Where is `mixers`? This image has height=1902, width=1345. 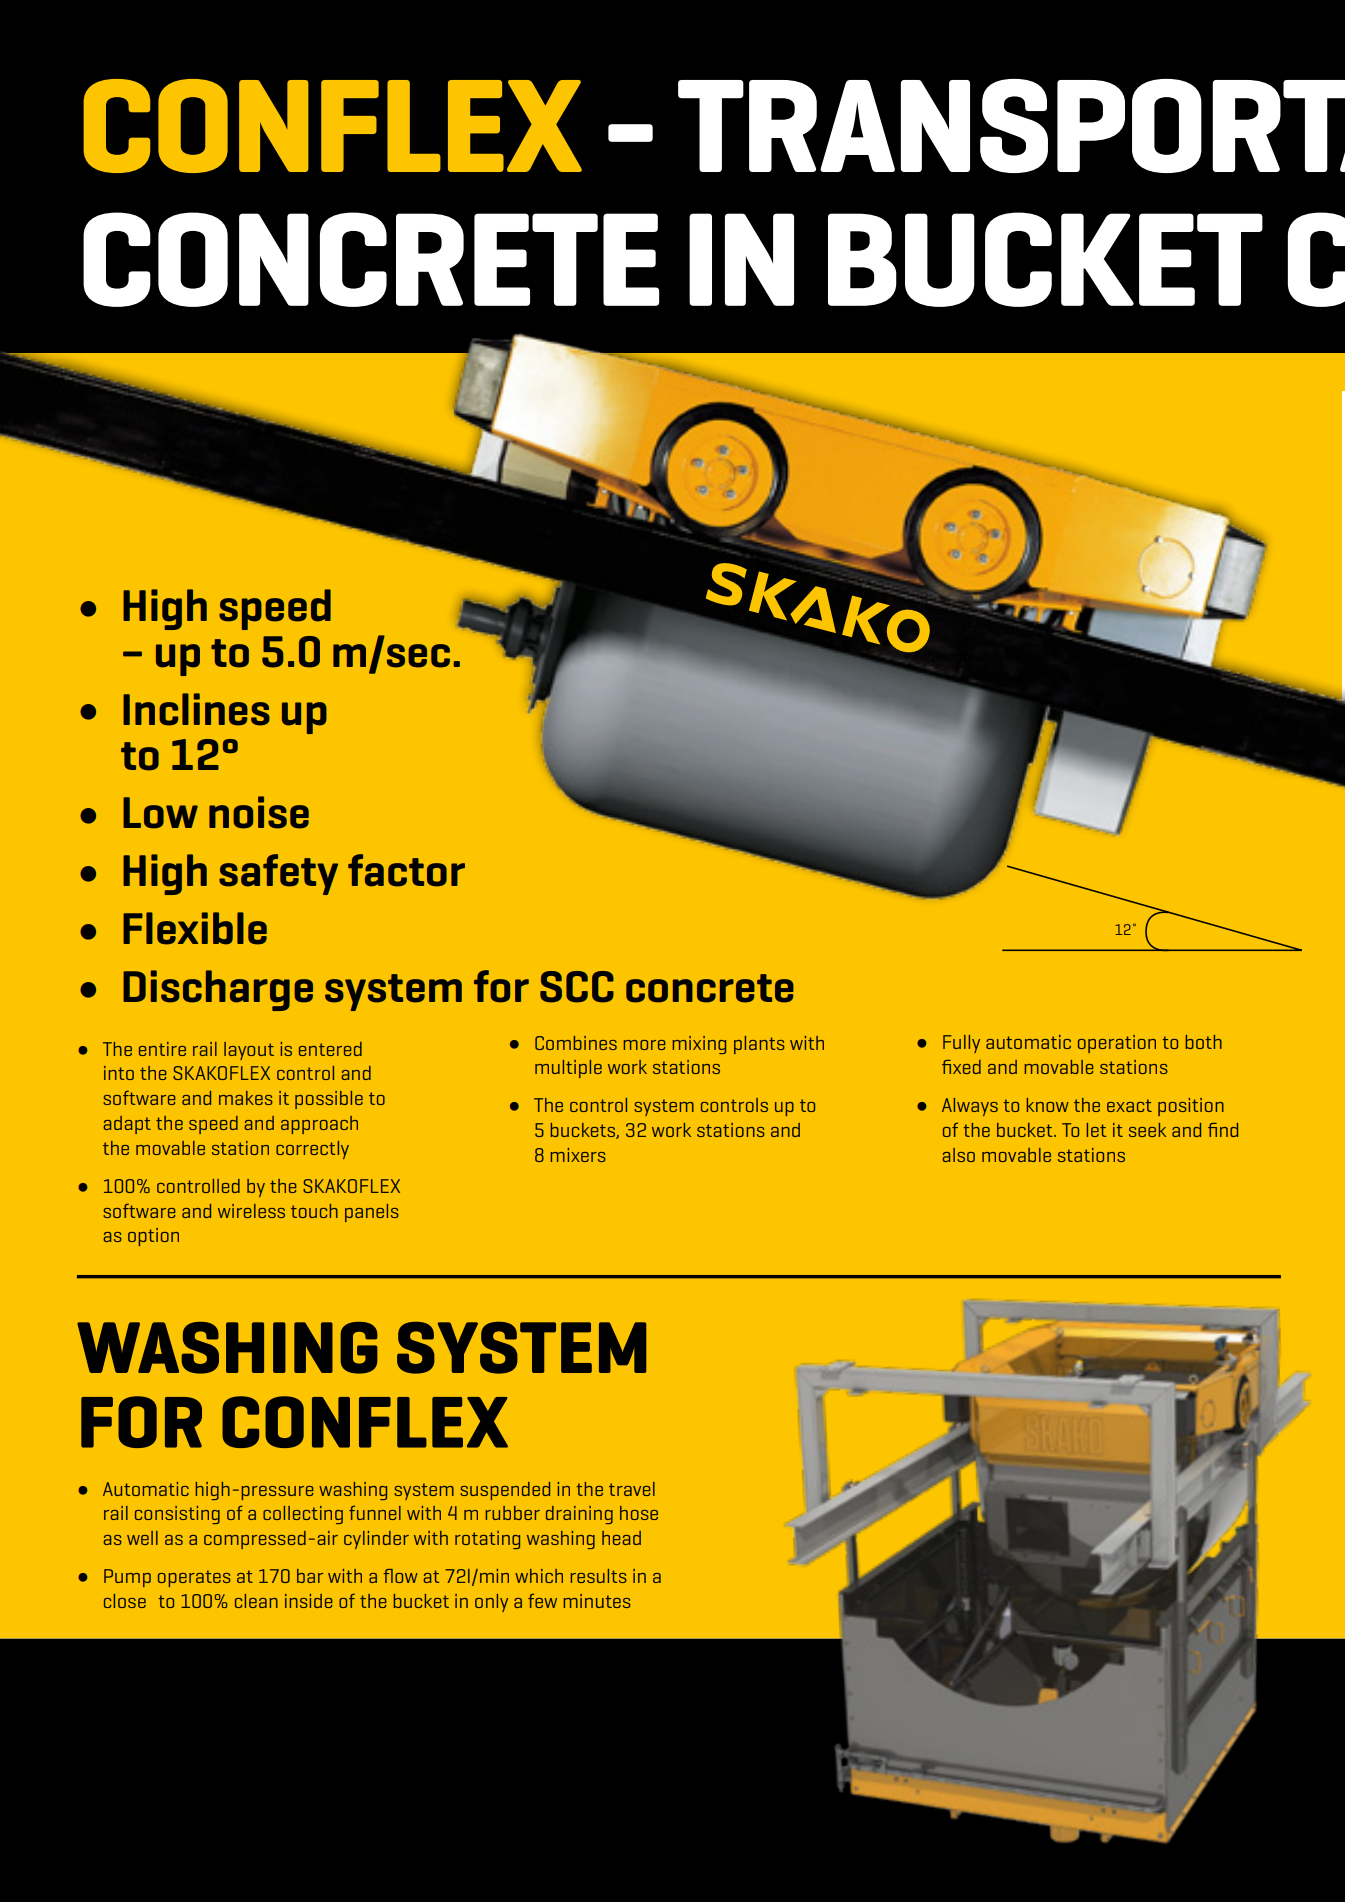 mixers is located at coordinates (578, 1155).
